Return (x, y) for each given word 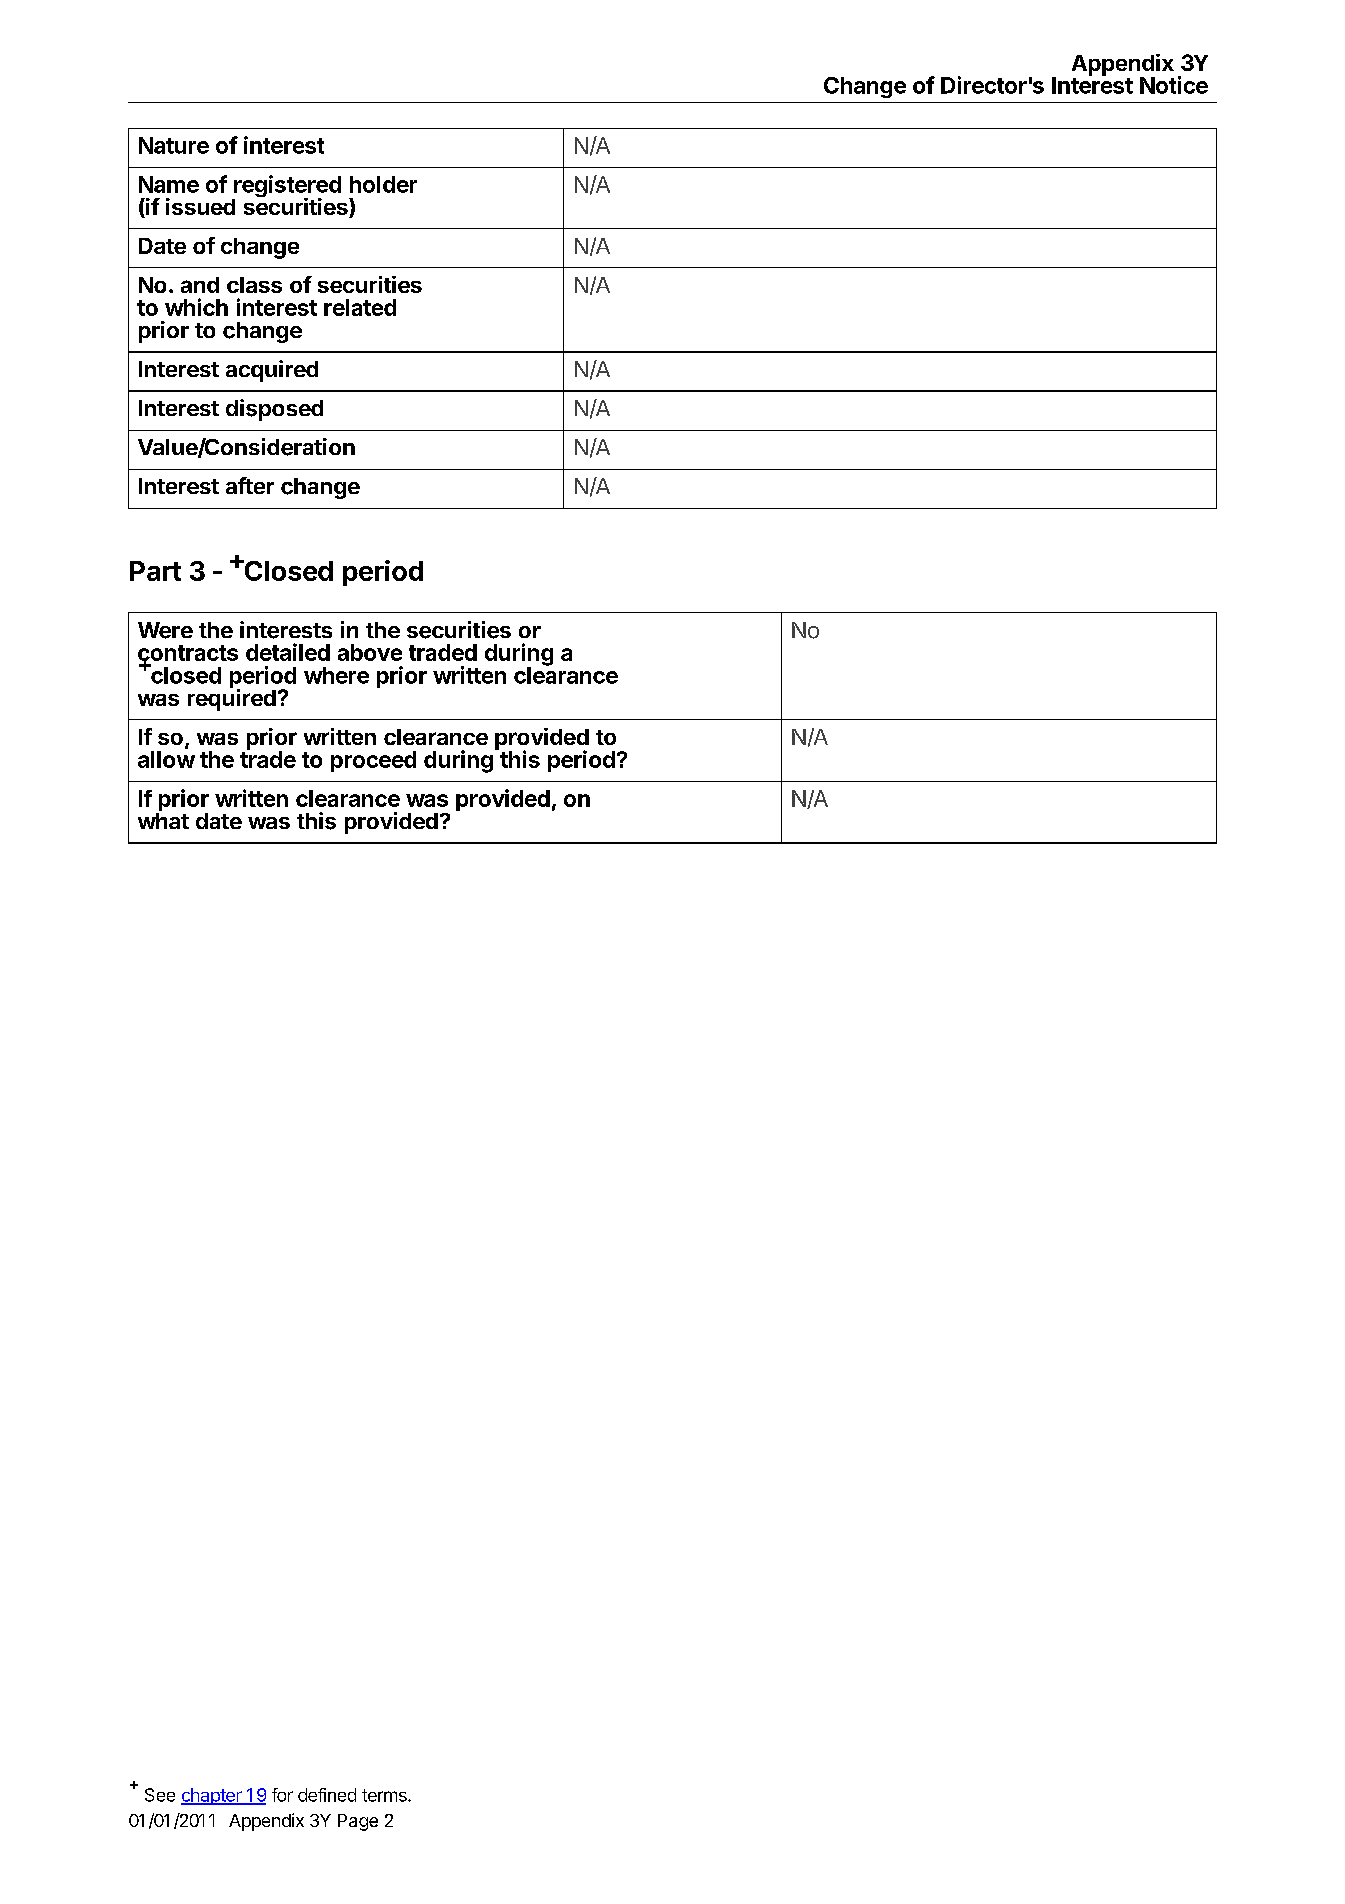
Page (358, 1822)
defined (327, 1795)
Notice (1174, 85)
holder (383, 184)
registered (286, 187)
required (232, 699)
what (163, 821)
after (250, 485)
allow (166, 759)
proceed (373, 761)
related (360, 307)
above (370, 652)
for (282, 1795)
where (336, 675)
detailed (288, 652)
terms (385, 1795)
